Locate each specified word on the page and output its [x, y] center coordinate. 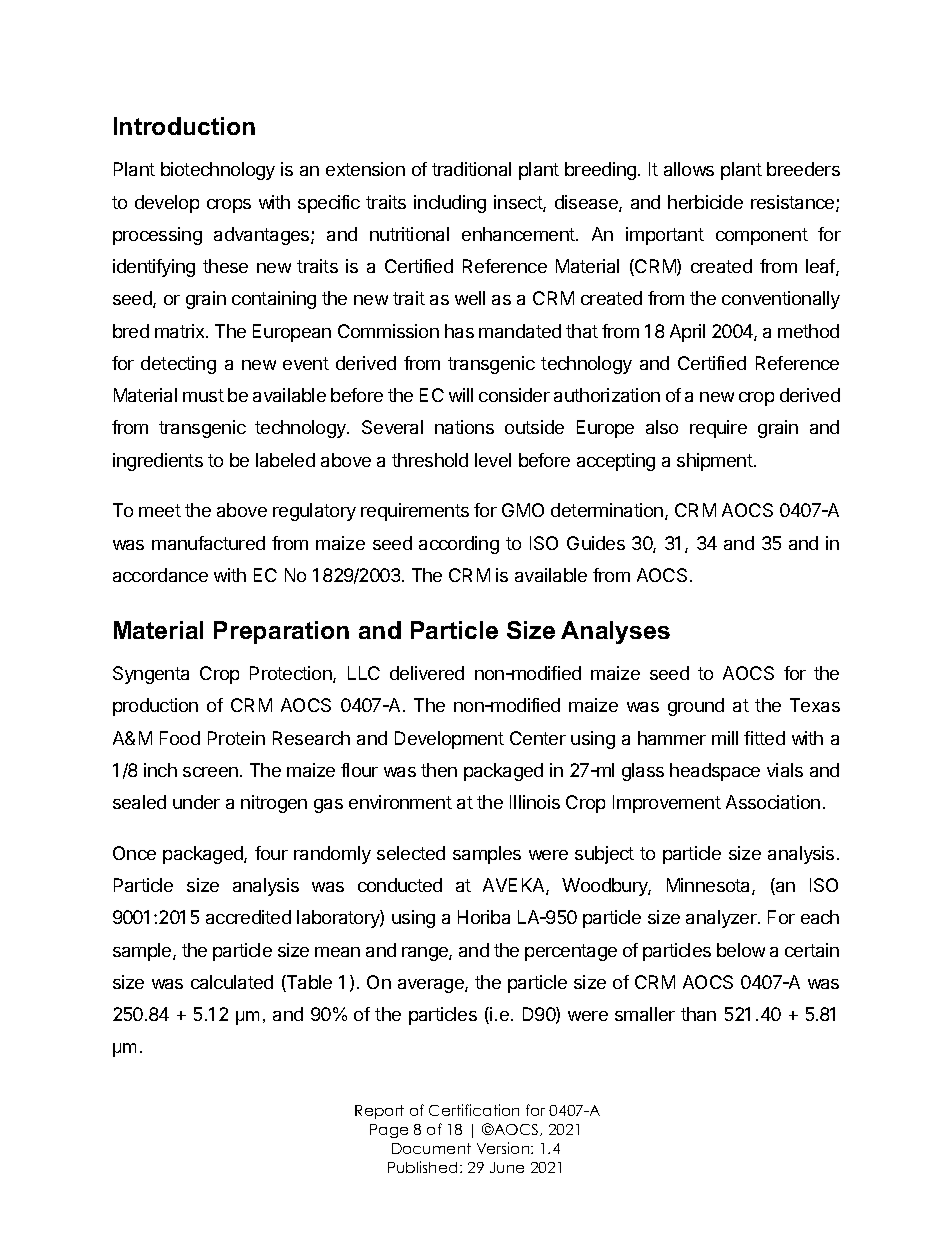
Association [773, 802]
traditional [471, 169]
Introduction [184, 126]
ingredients [158, 462]
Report [379, 1112]
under [196, 802]
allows [689, 169]
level [493, 460]
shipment [716, 462]
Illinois [535, 802]
